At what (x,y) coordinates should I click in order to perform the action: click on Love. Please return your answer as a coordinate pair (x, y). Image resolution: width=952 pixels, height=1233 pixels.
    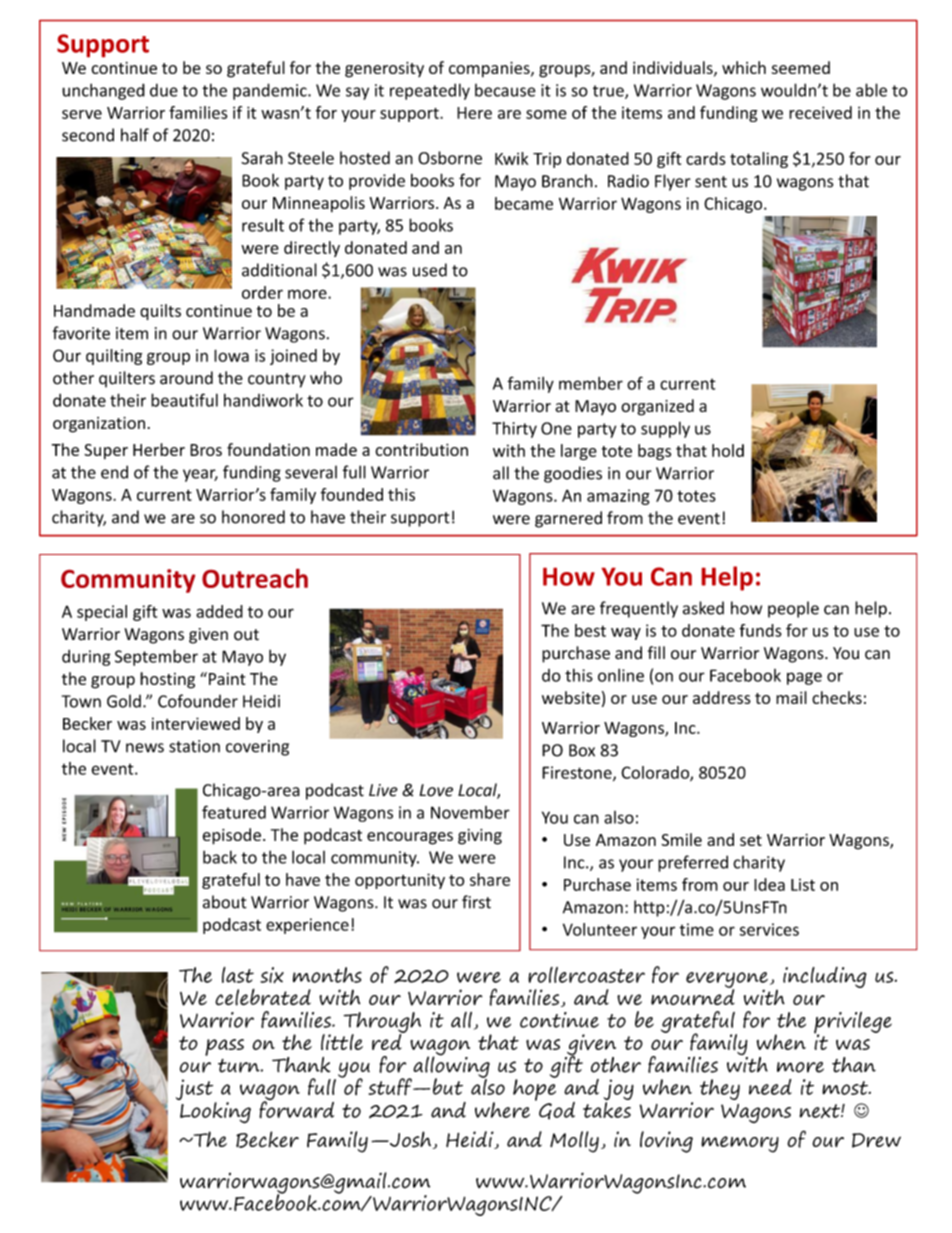
    Looking at the image, I should click on (436, 790).
